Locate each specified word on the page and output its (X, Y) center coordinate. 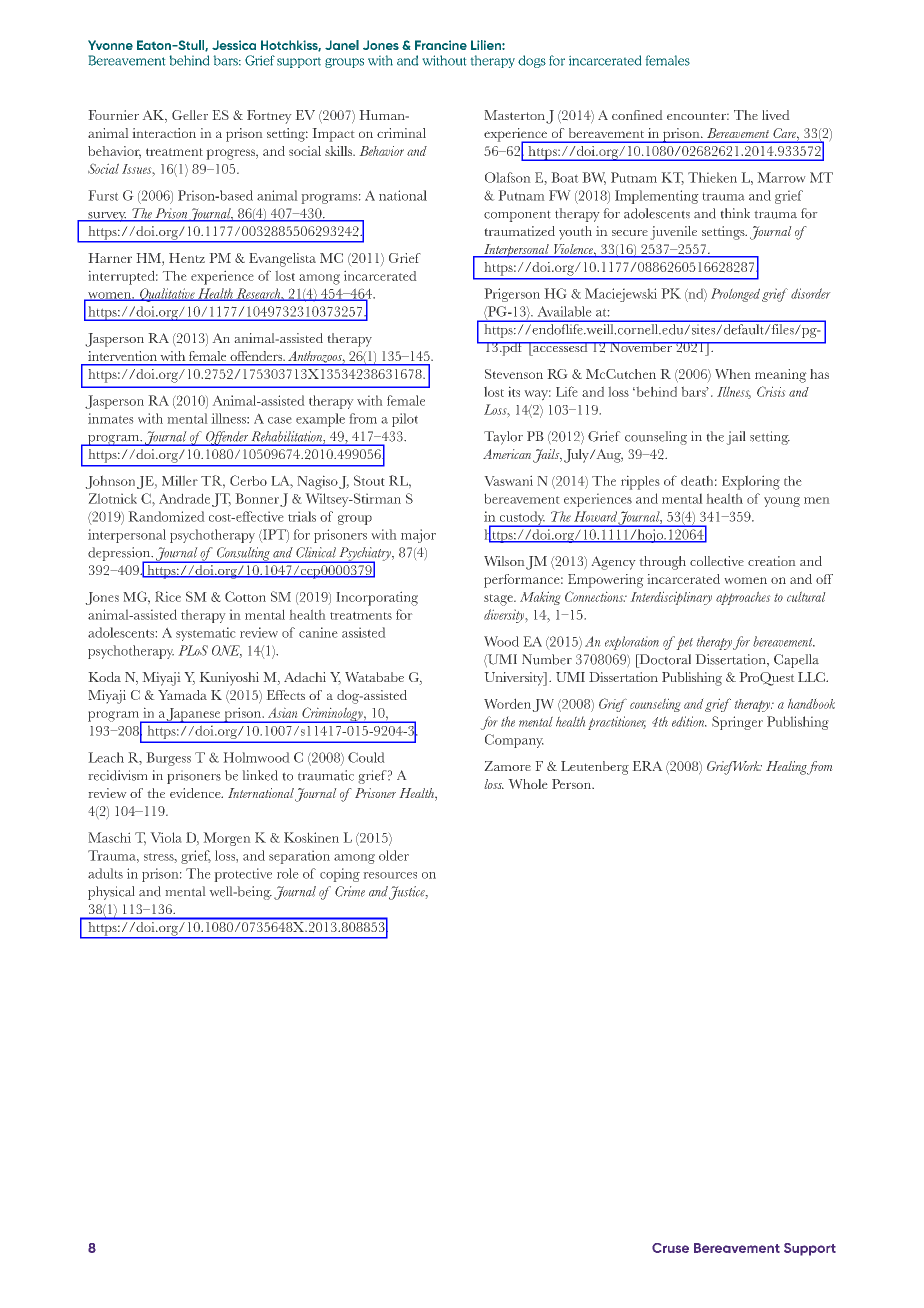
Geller (190, 115)
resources (390, 875)
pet (684, 644)
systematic (206, 634)
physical (111, 893)
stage (499, 600)
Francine (441, 45)
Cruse (670, 1248)
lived (776, 115)
